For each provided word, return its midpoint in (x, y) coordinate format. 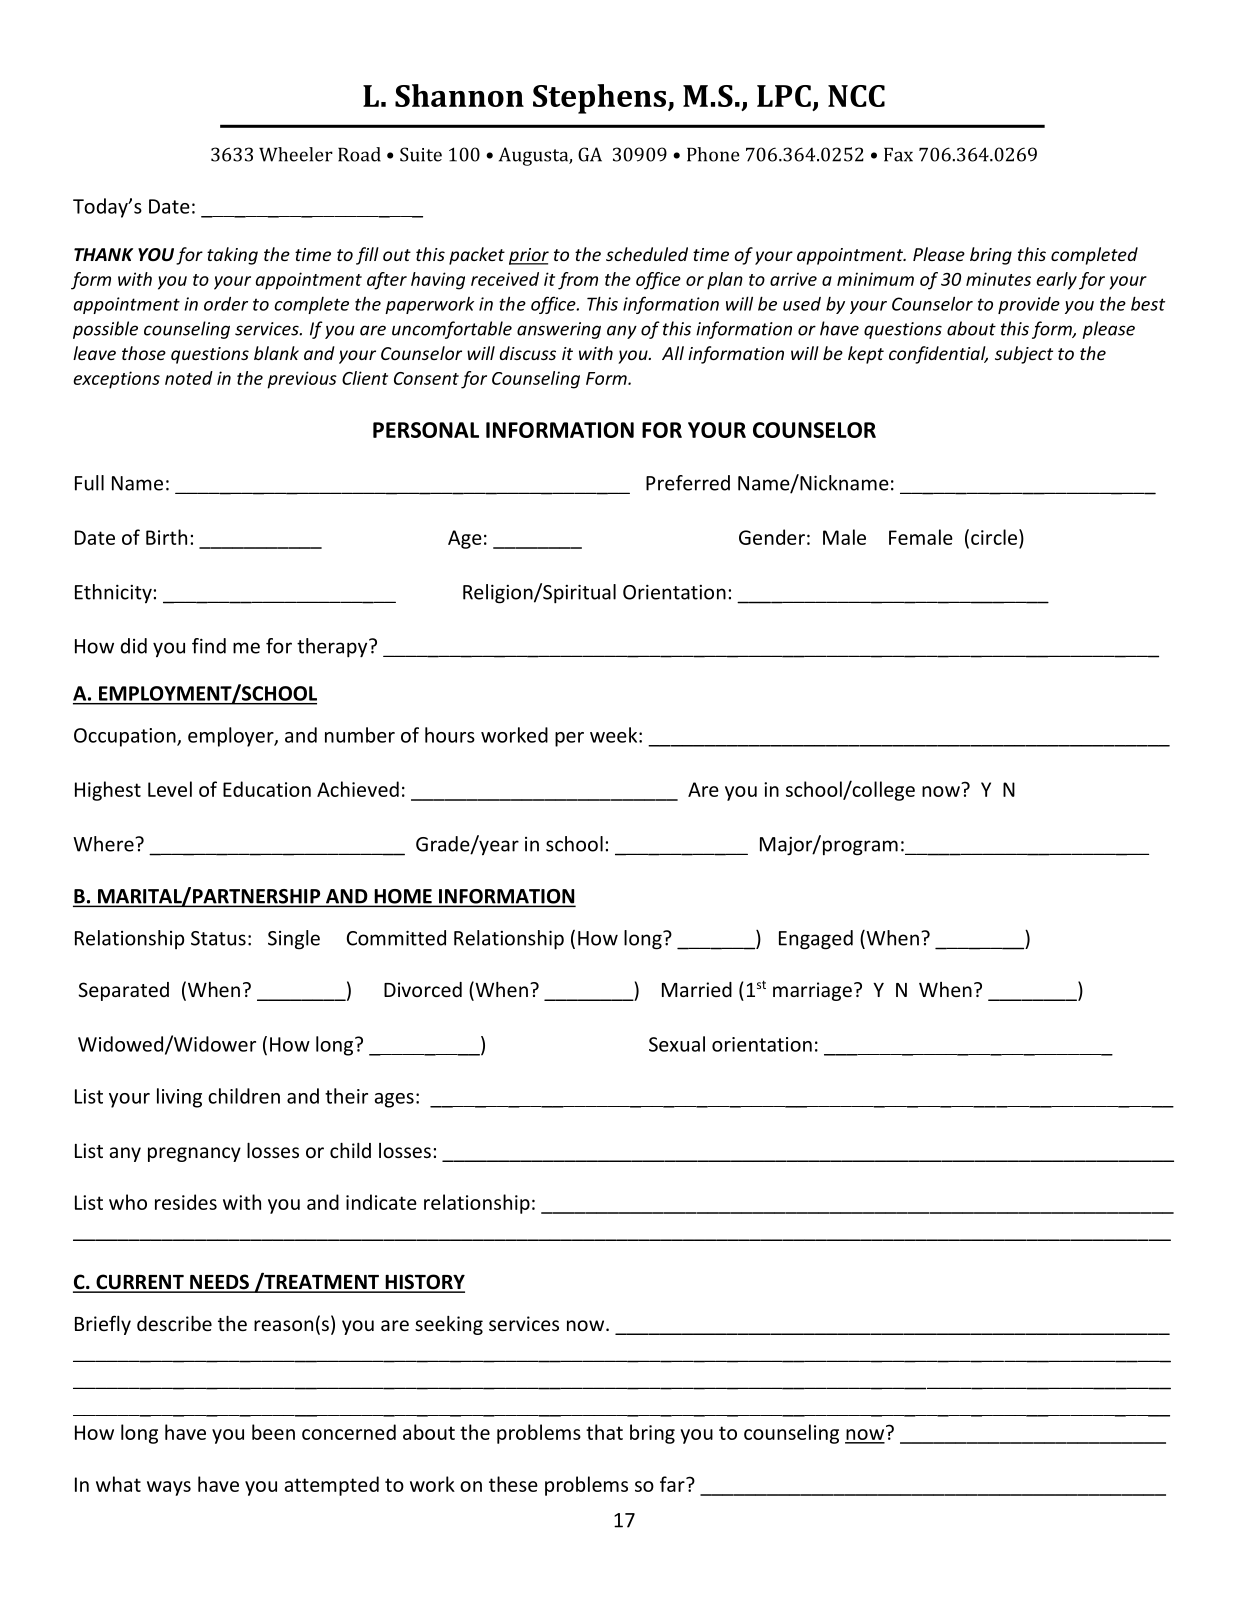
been (273, 1432)
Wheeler (296, 154)
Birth (166, 537)
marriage (812, 991)
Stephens (601, 99)
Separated (124, 991)
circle (994, 537)
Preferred (688, 483)
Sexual (677, 1044)
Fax (898, 155)
